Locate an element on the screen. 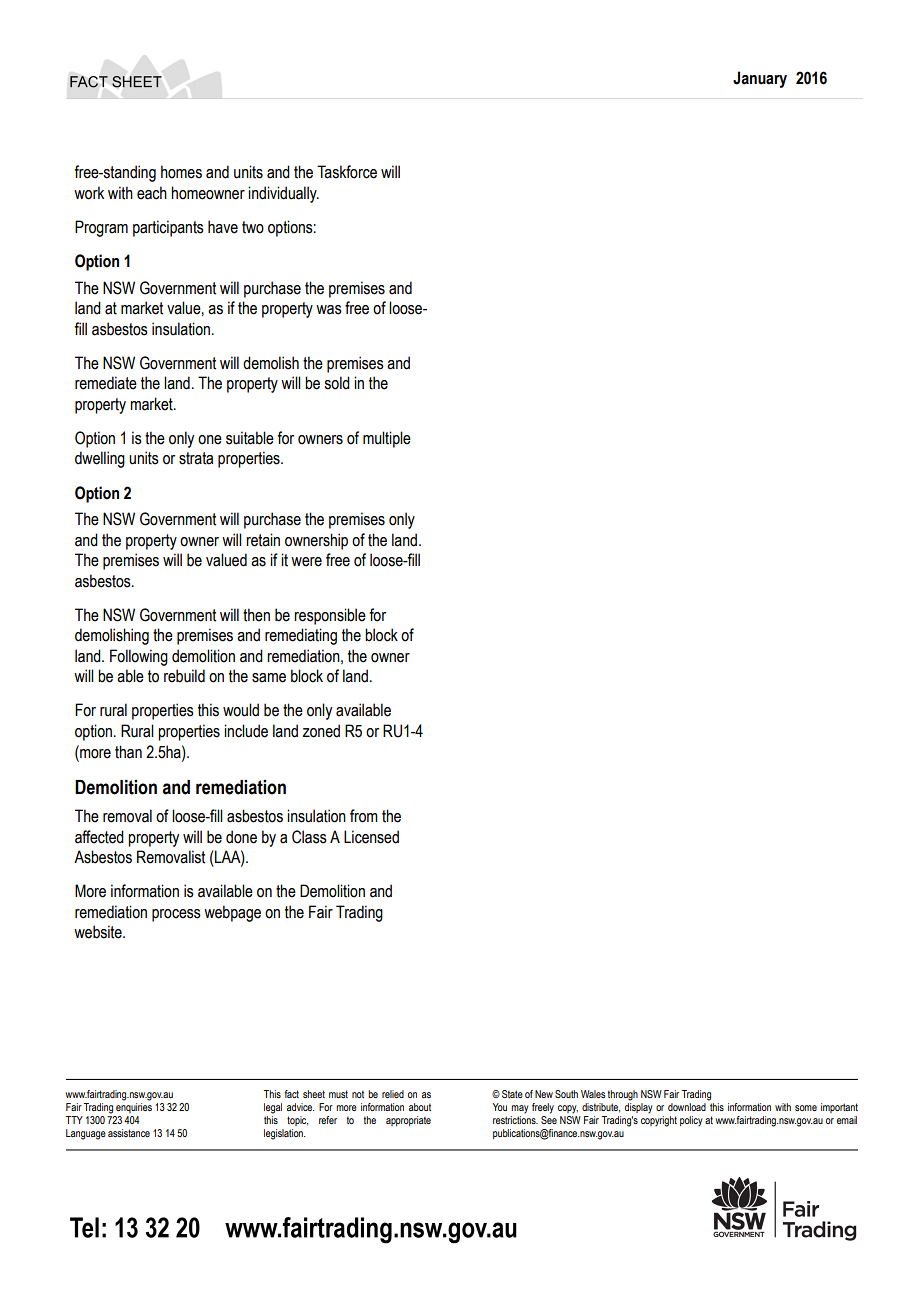 The width and height of the screenshot is (924, 1308). homes is located at coordinates (181, 172).
